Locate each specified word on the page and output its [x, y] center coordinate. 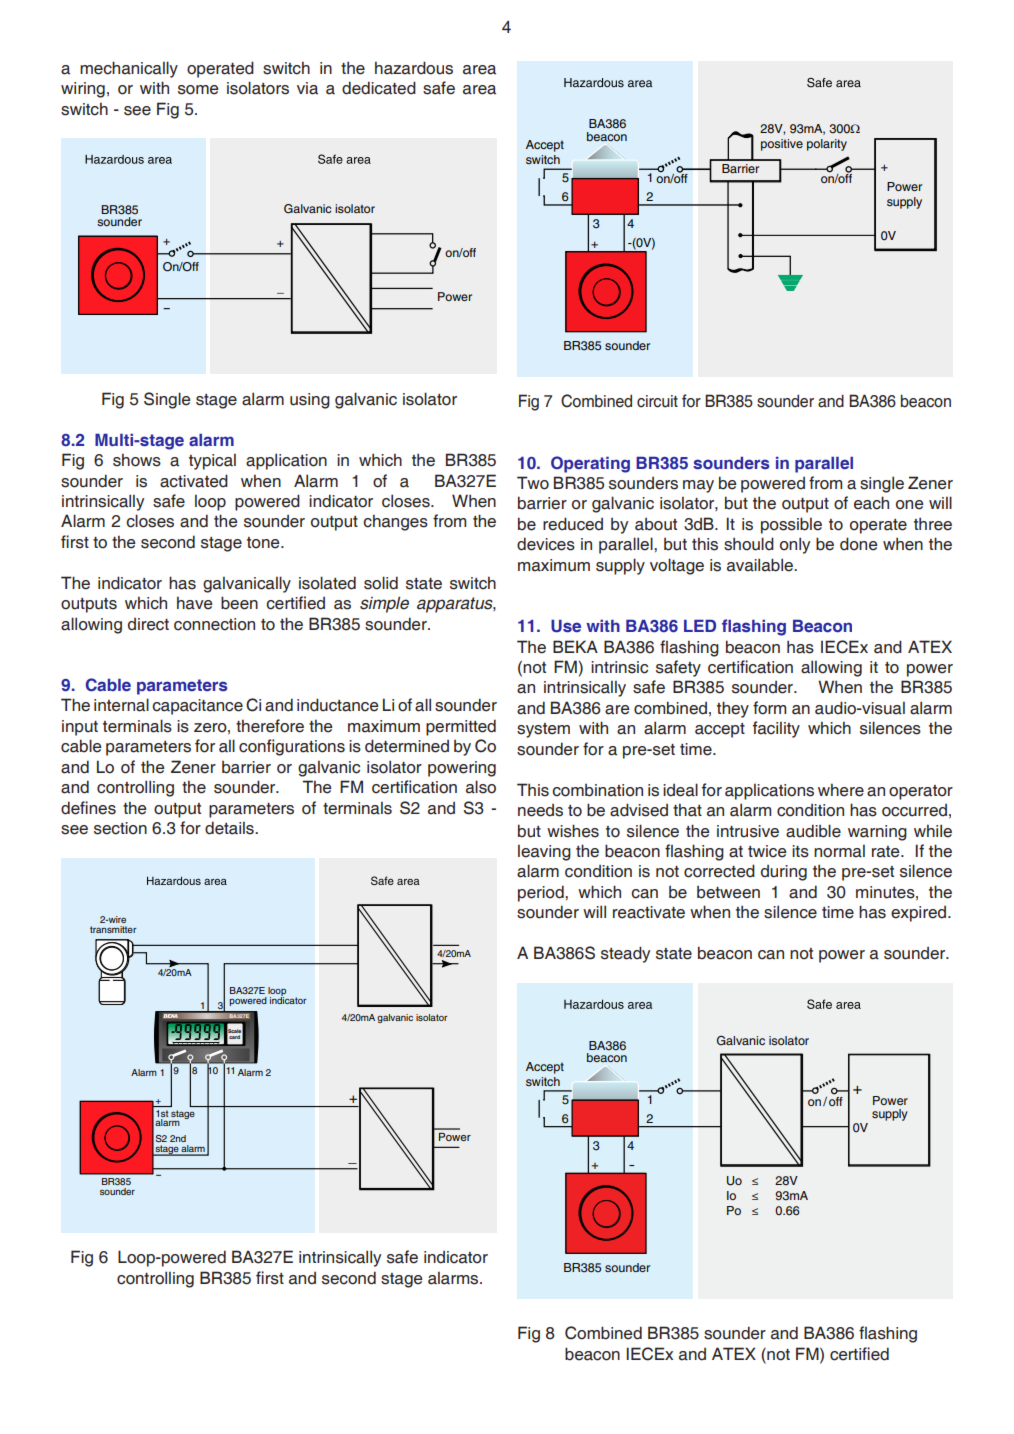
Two [533, 483]
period [542, 893]
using [310, 401]
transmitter [113, 929]
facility [776, 729]
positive [782, 145]
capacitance [197, 707]
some [198, 90]
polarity [827, 145]
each [871, 503]
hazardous [414, 68]
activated [194, 481]
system [543, 730]
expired [920, 914]
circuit [657, 401]
